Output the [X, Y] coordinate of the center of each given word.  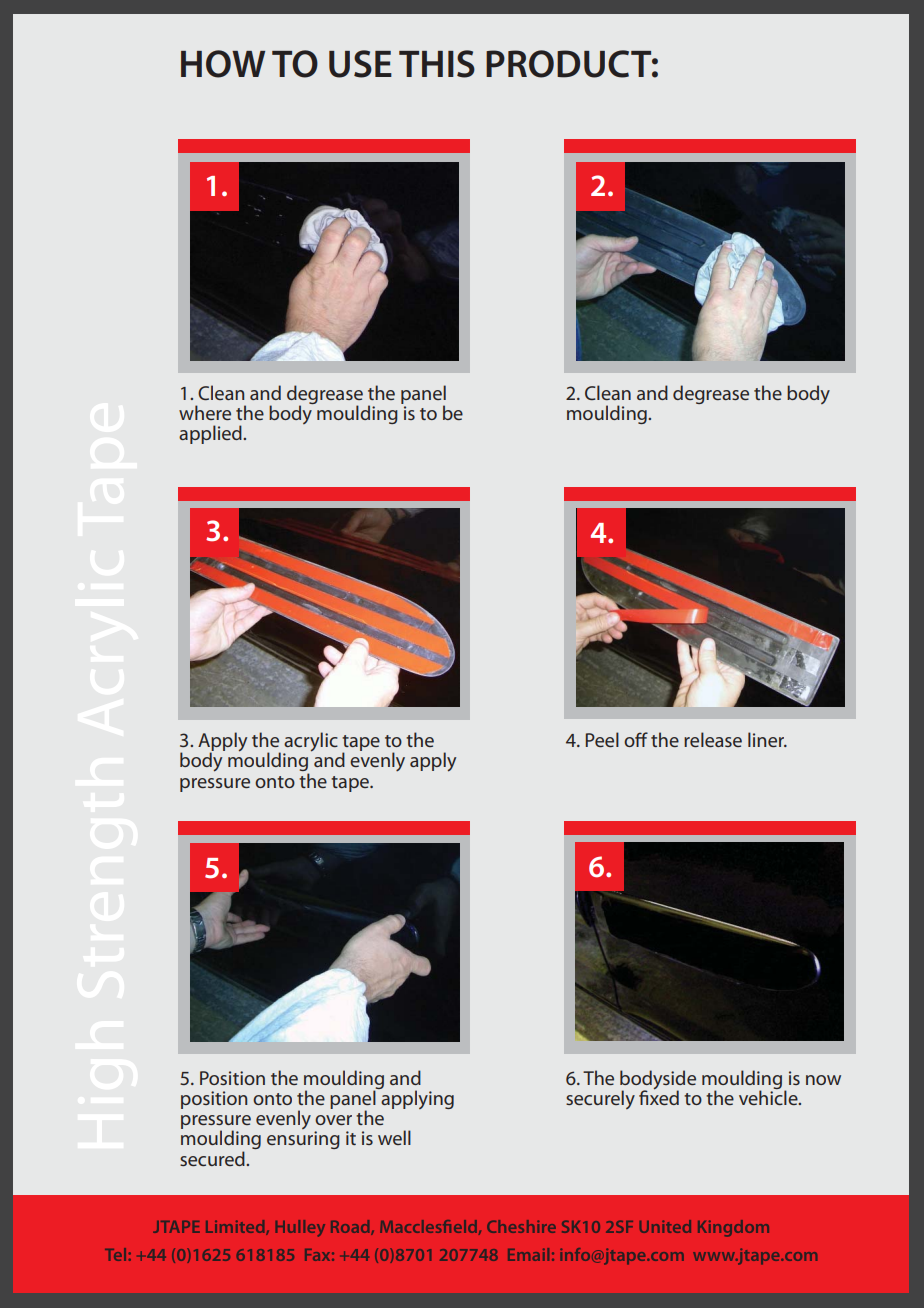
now [823, 1080]
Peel [602, 739]
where [205, 412]
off [636, 739]
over [333, 1120]
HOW [223, 64]
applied [211, 434]
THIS [437, 64]
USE [360, 64]
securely [600, 1099]
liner [767, 739]
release [713, 739]
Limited [236, 1227]
